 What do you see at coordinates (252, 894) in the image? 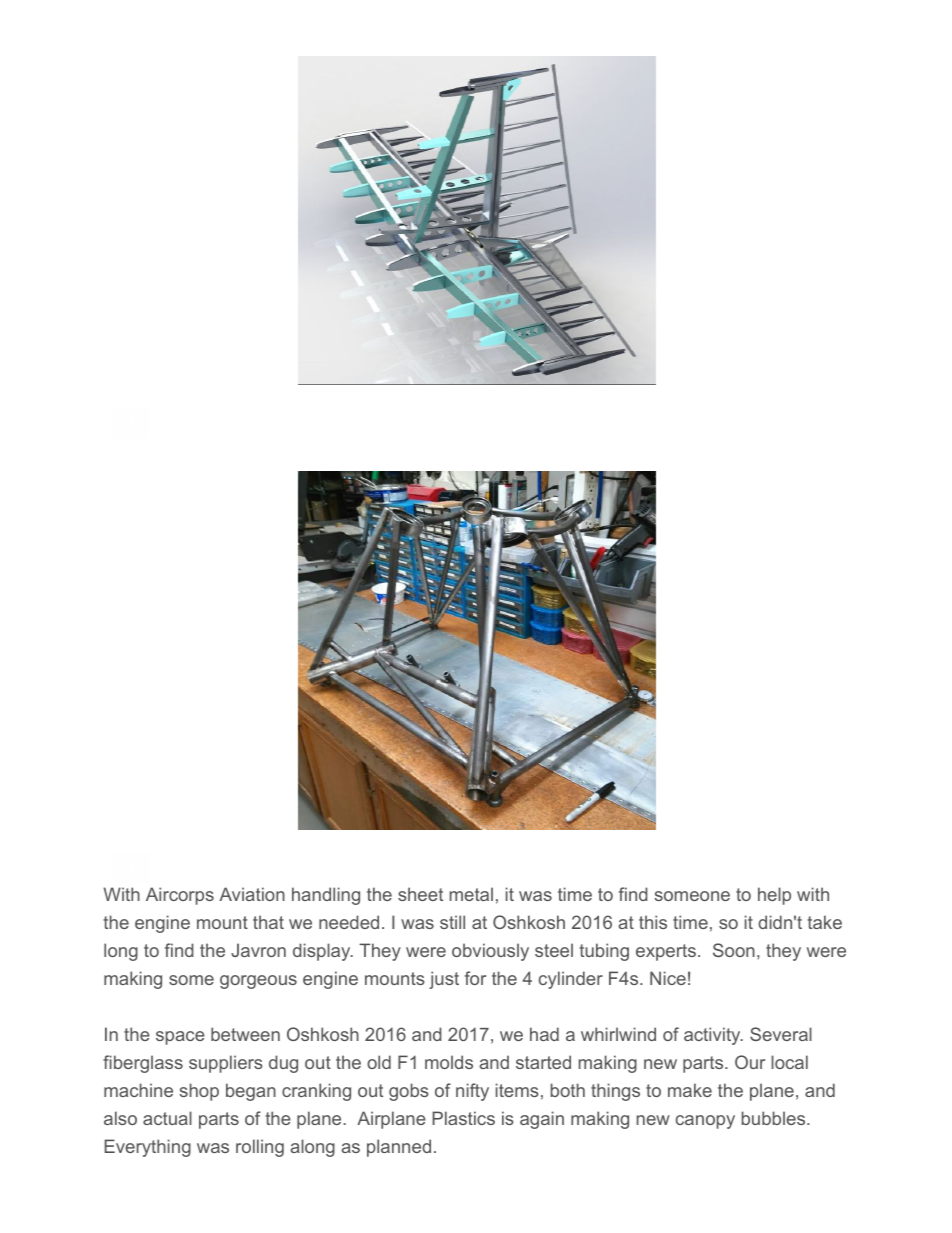
I see `Aviation` at bounding box center [252, 894].
